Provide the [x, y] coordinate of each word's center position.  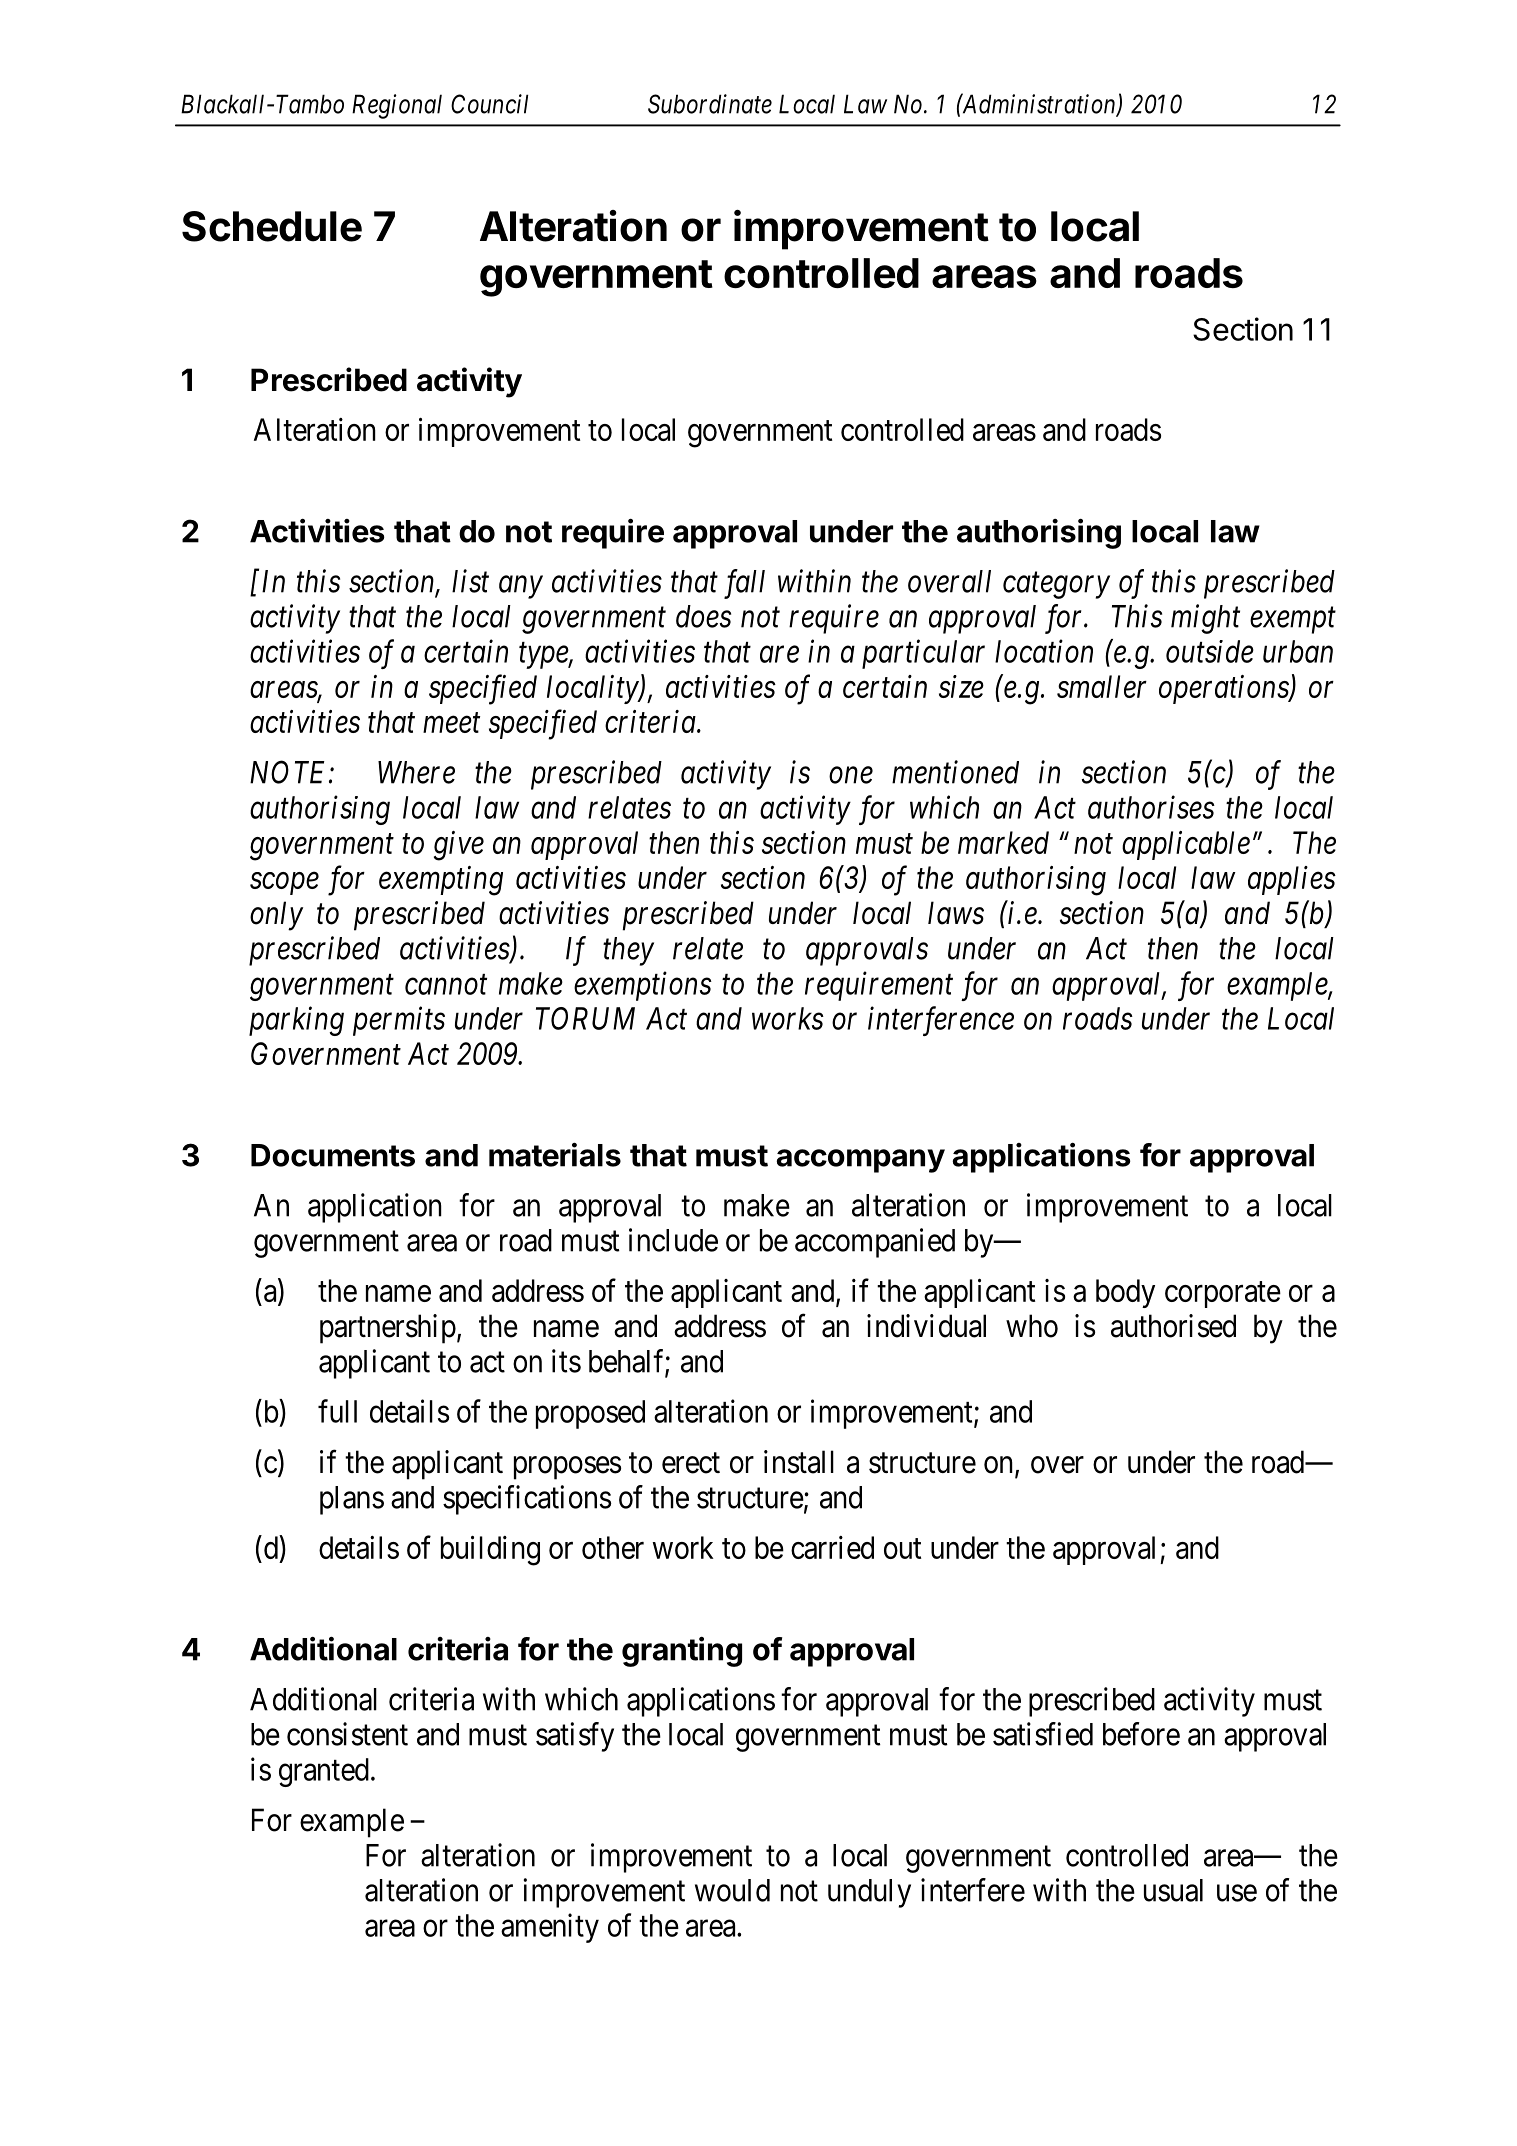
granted [324, 1772]
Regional [397, 106]
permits [399, 1021]
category [1056, 586]
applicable [1186, 845]
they [628, 951]
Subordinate [710, 104]
